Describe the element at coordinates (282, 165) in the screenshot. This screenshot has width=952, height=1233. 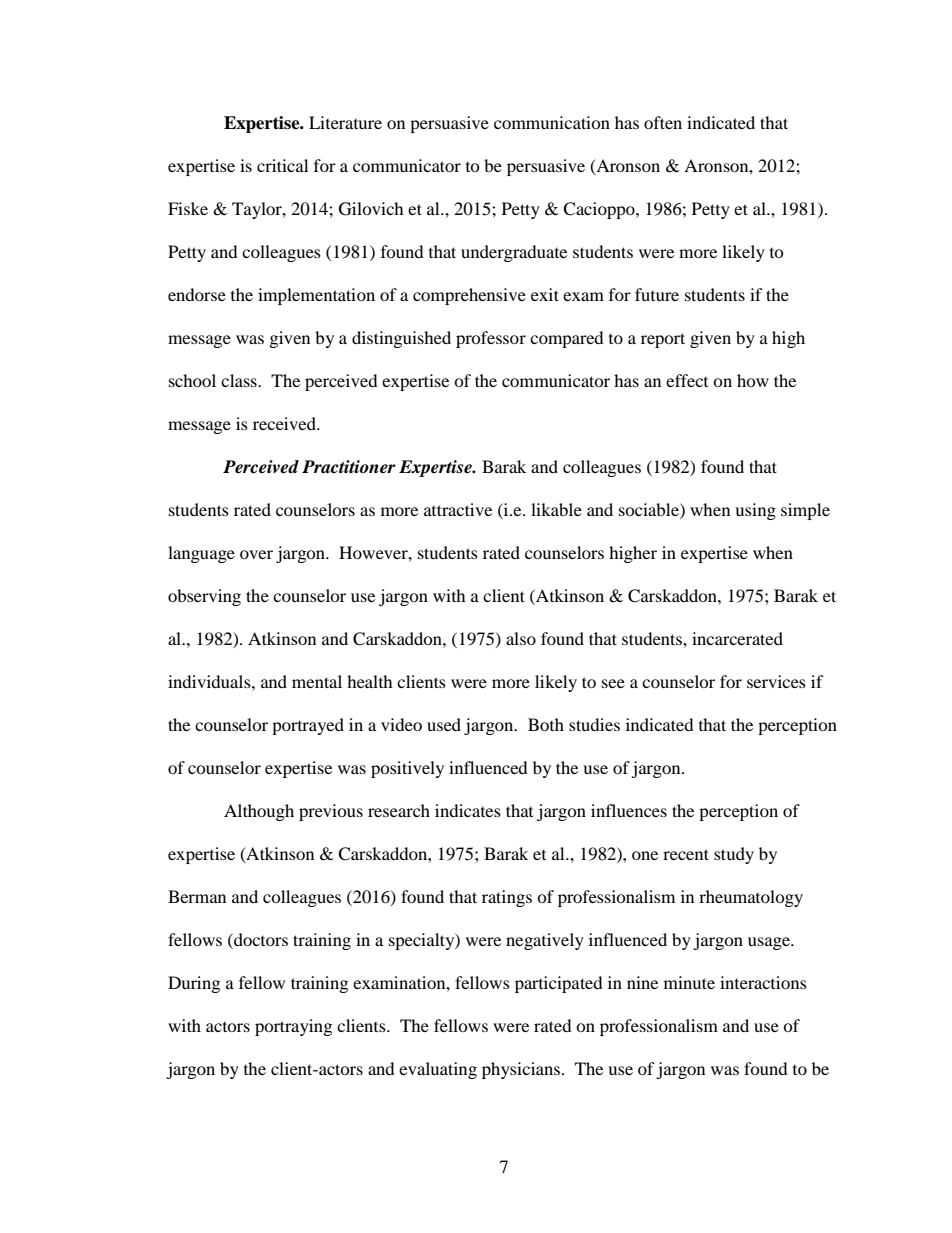
I see `critical` at that location.
